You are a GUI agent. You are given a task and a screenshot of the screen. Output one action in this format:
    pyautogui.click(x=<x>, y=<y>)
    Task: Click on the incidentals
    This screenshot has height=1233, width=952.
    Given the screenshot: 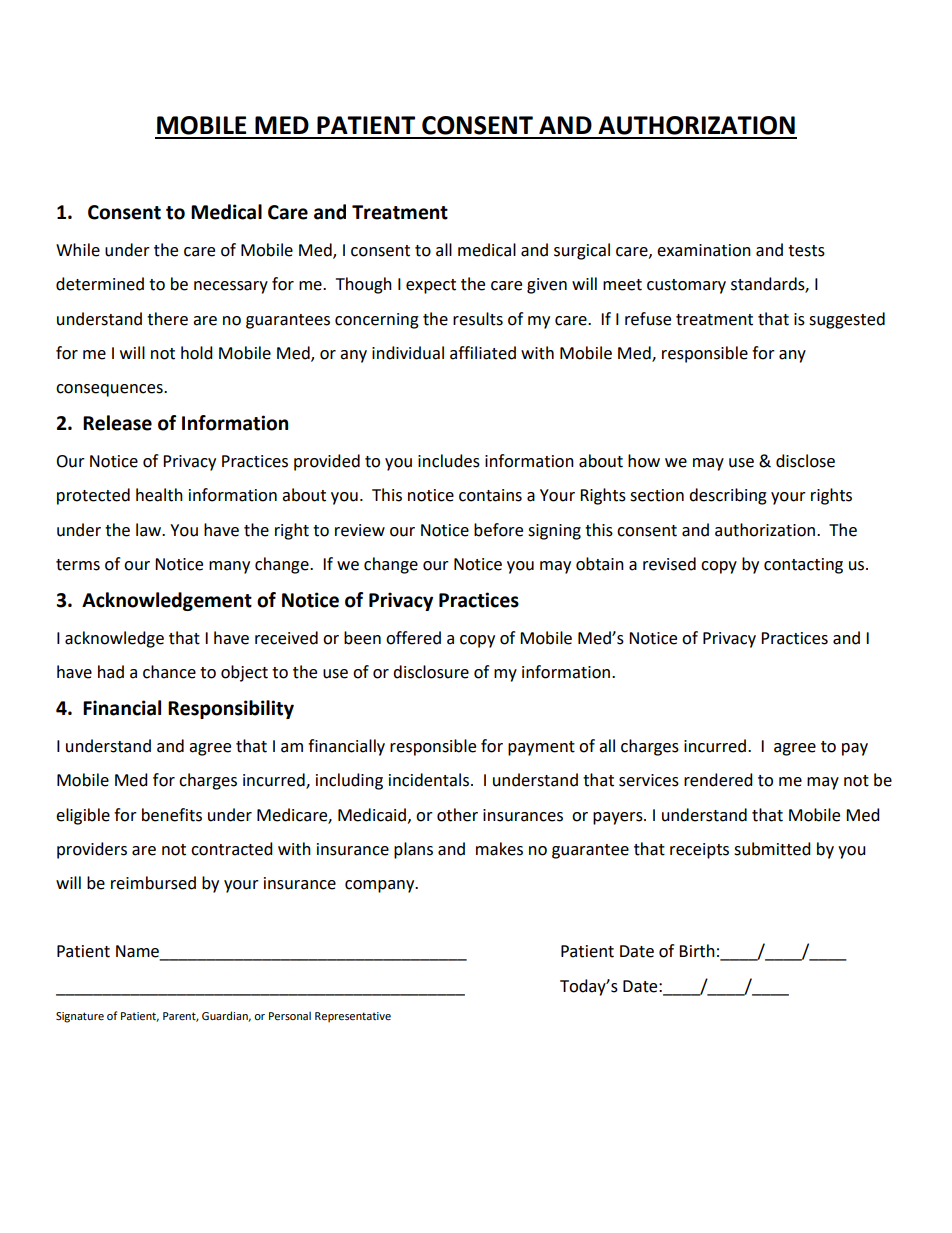 What is the action you would take?
    pyautogui.click(x=429, y=780)
